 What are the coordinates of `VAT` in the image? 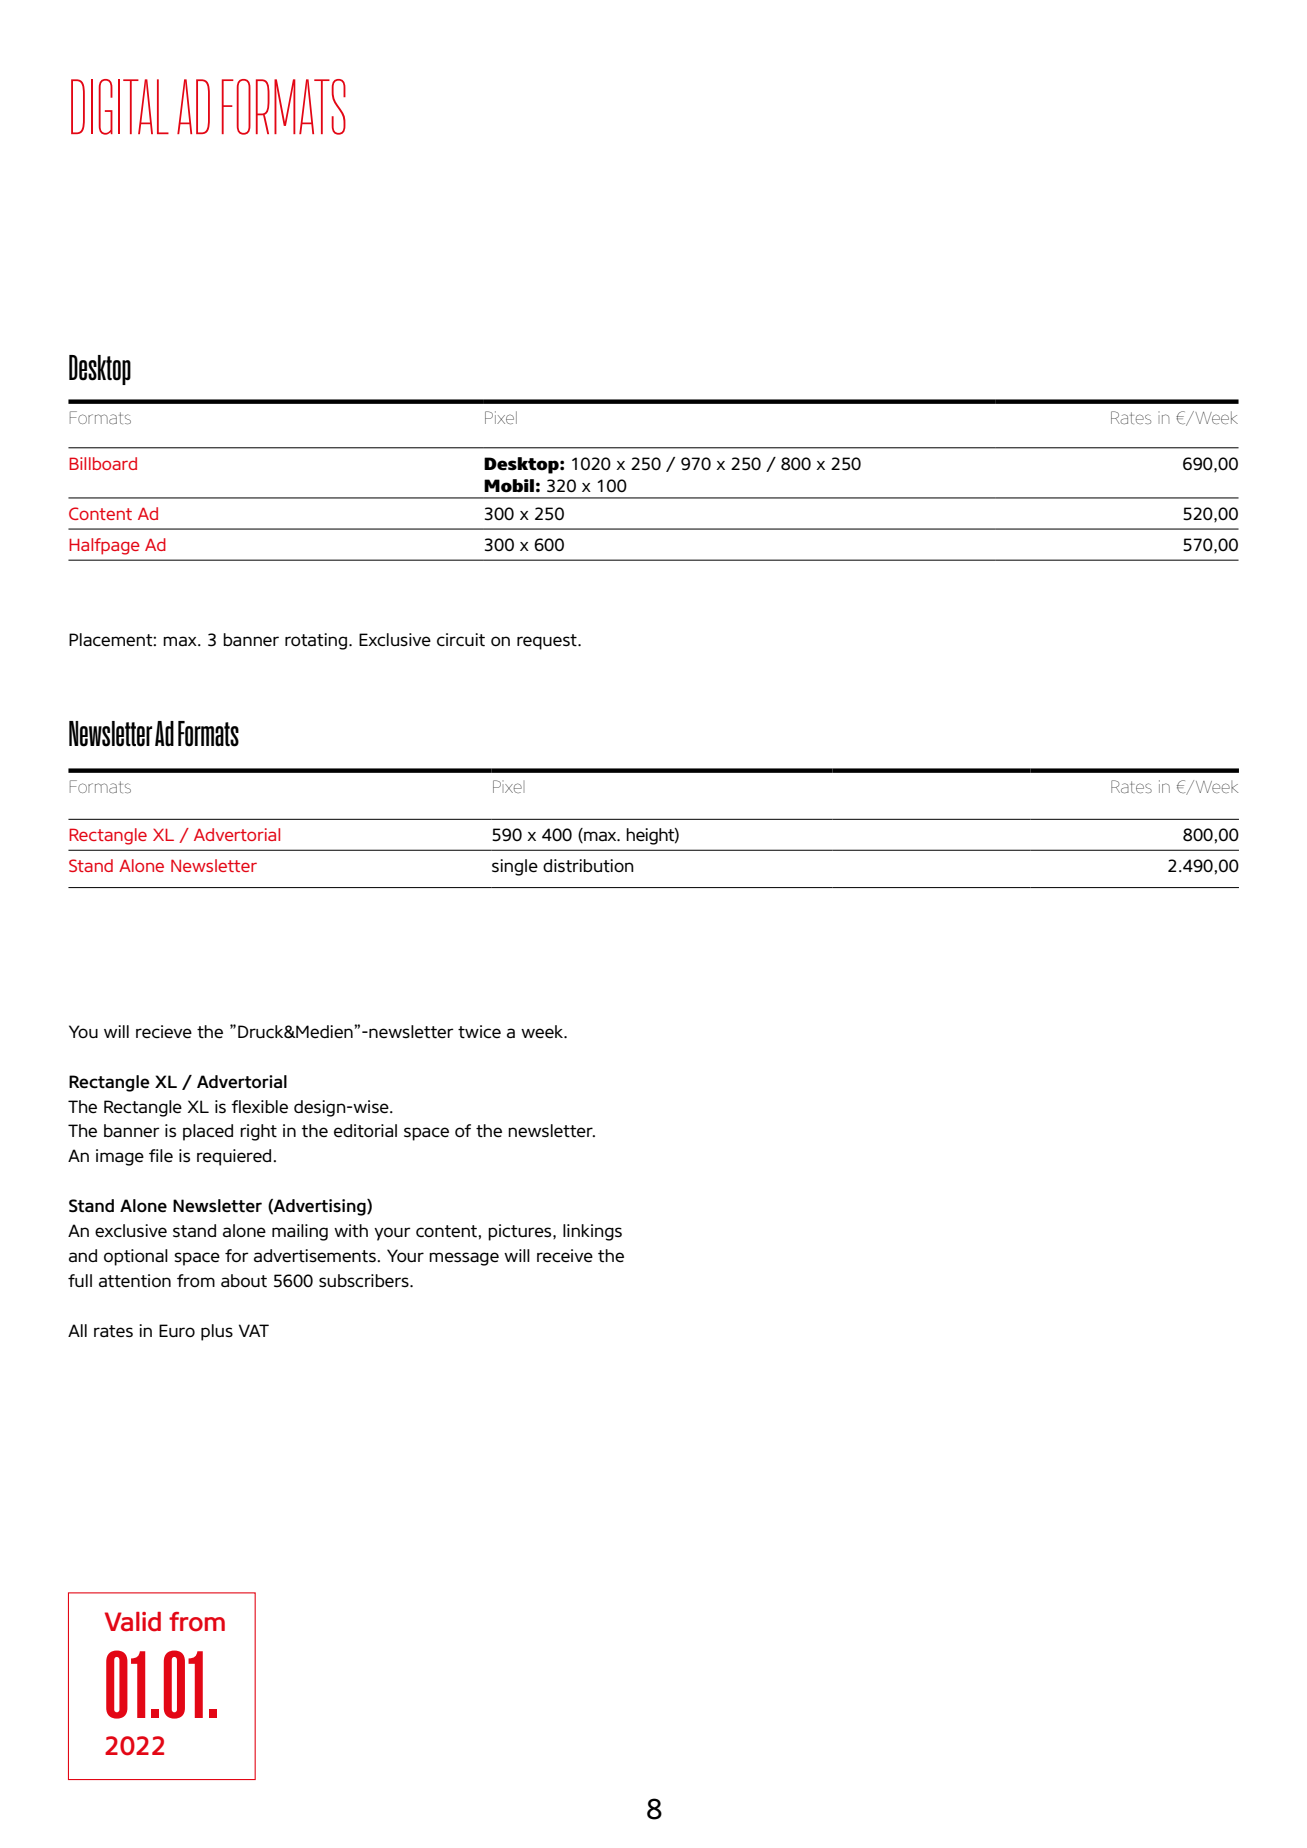 It's located at (254, 1330).
